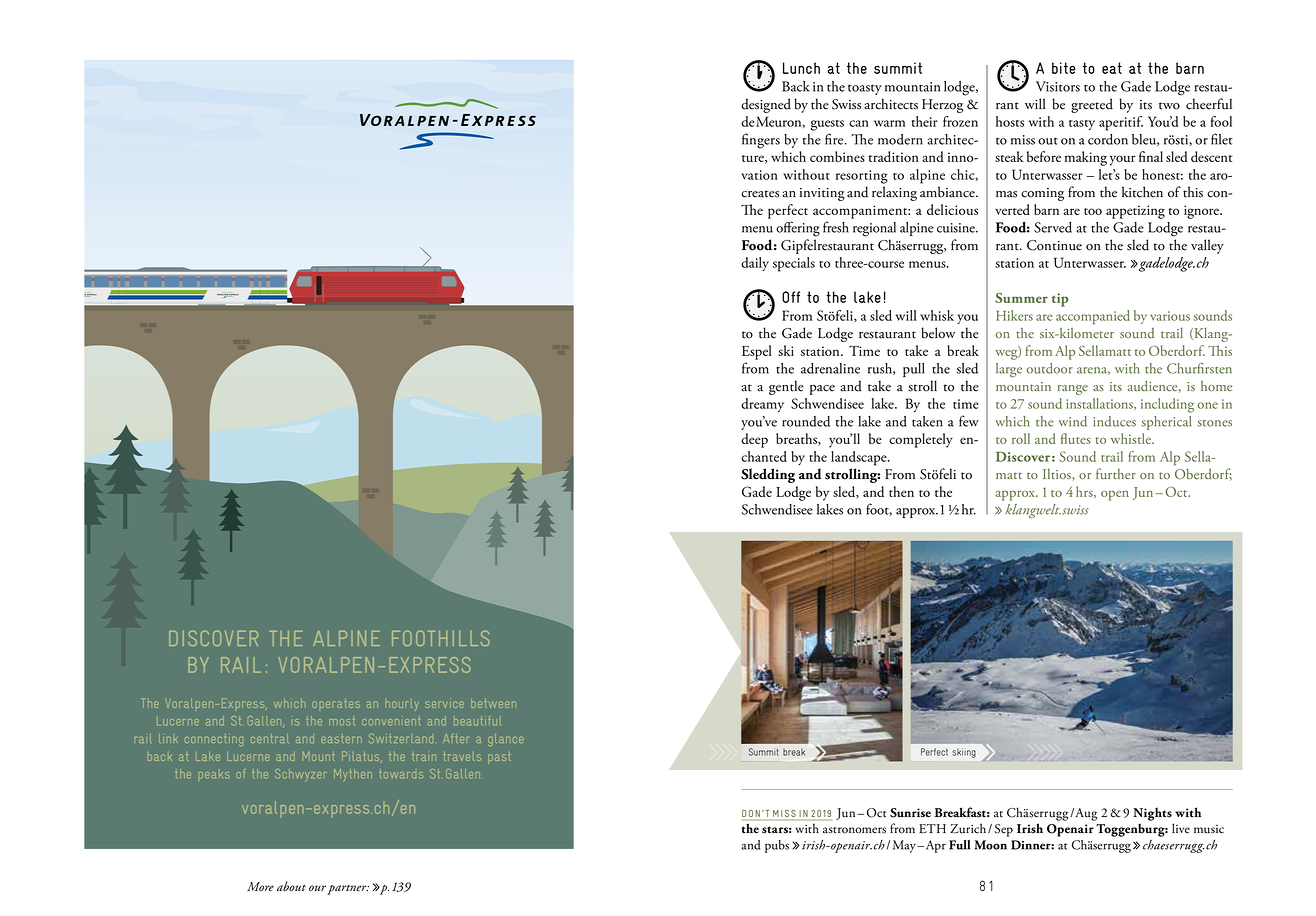  What do you see at coordinates (860, 458) in the page?
I see `landscape` at bounding box center [860, 458].
